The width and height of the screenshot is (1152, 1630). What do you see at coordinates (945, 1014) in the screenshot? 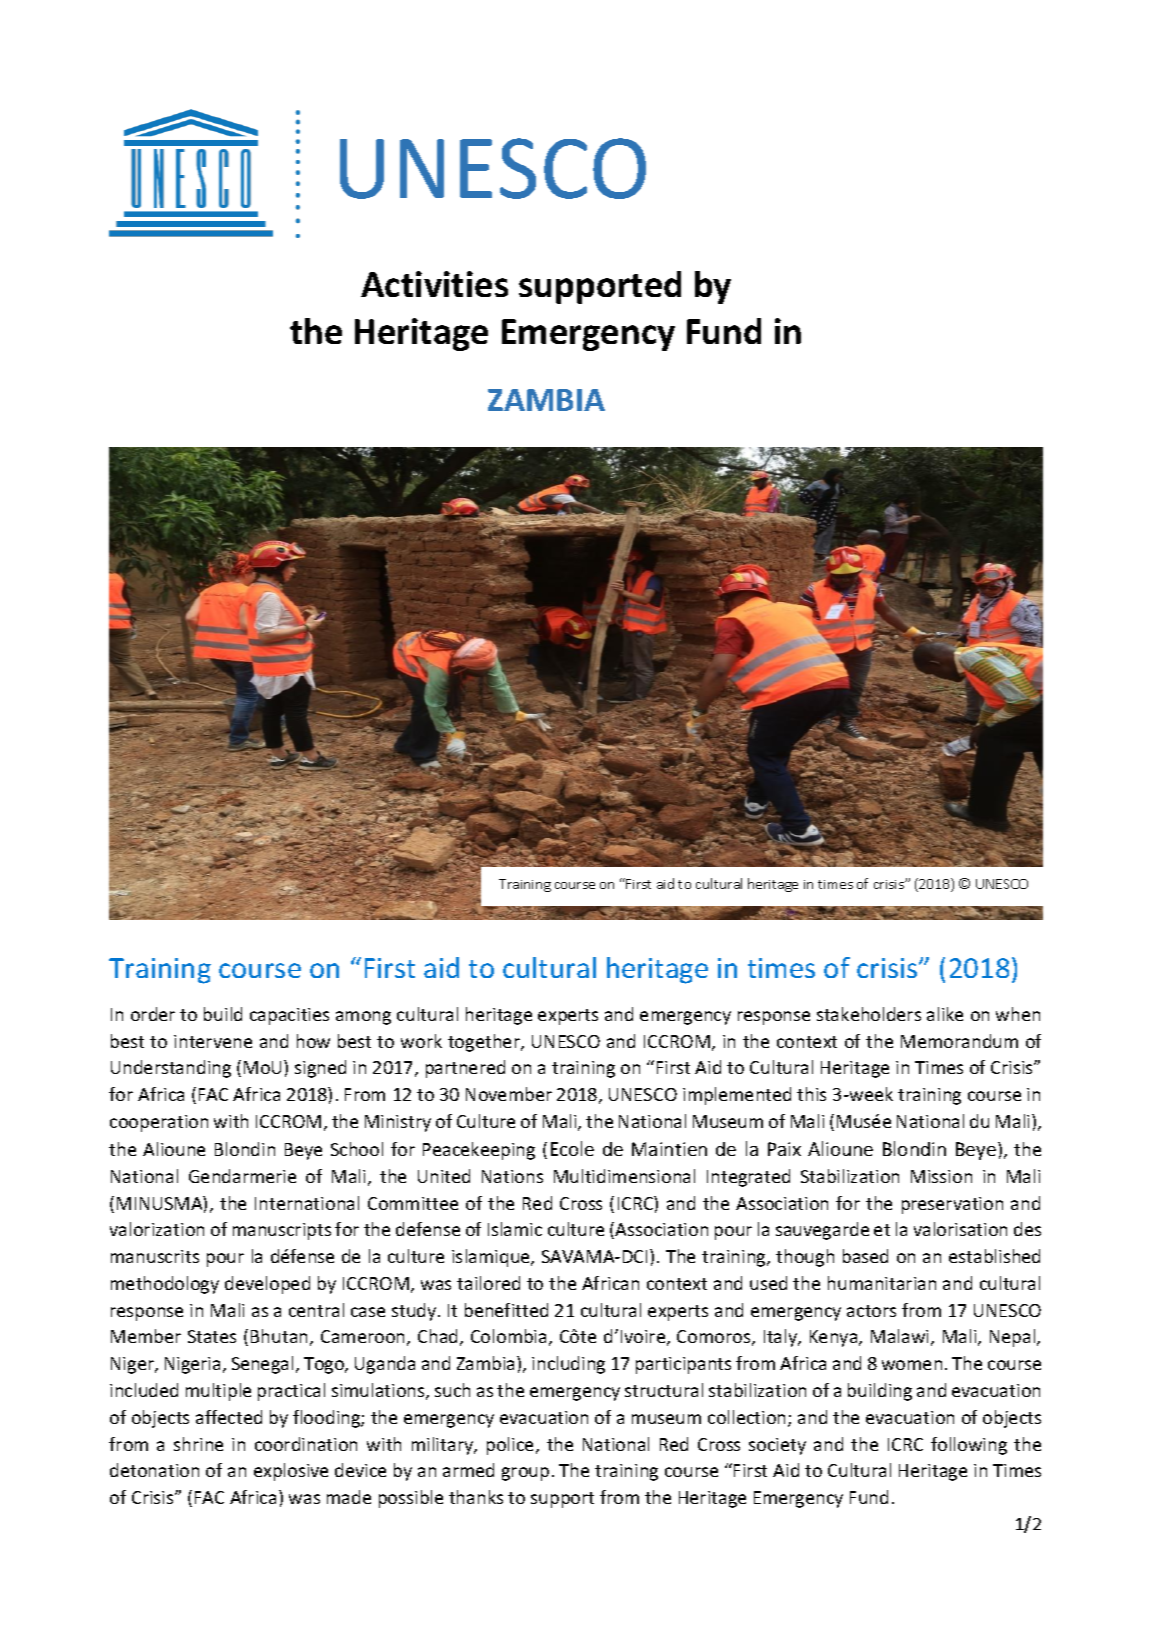
I see `alike` at bounding box center [945, 1014].
